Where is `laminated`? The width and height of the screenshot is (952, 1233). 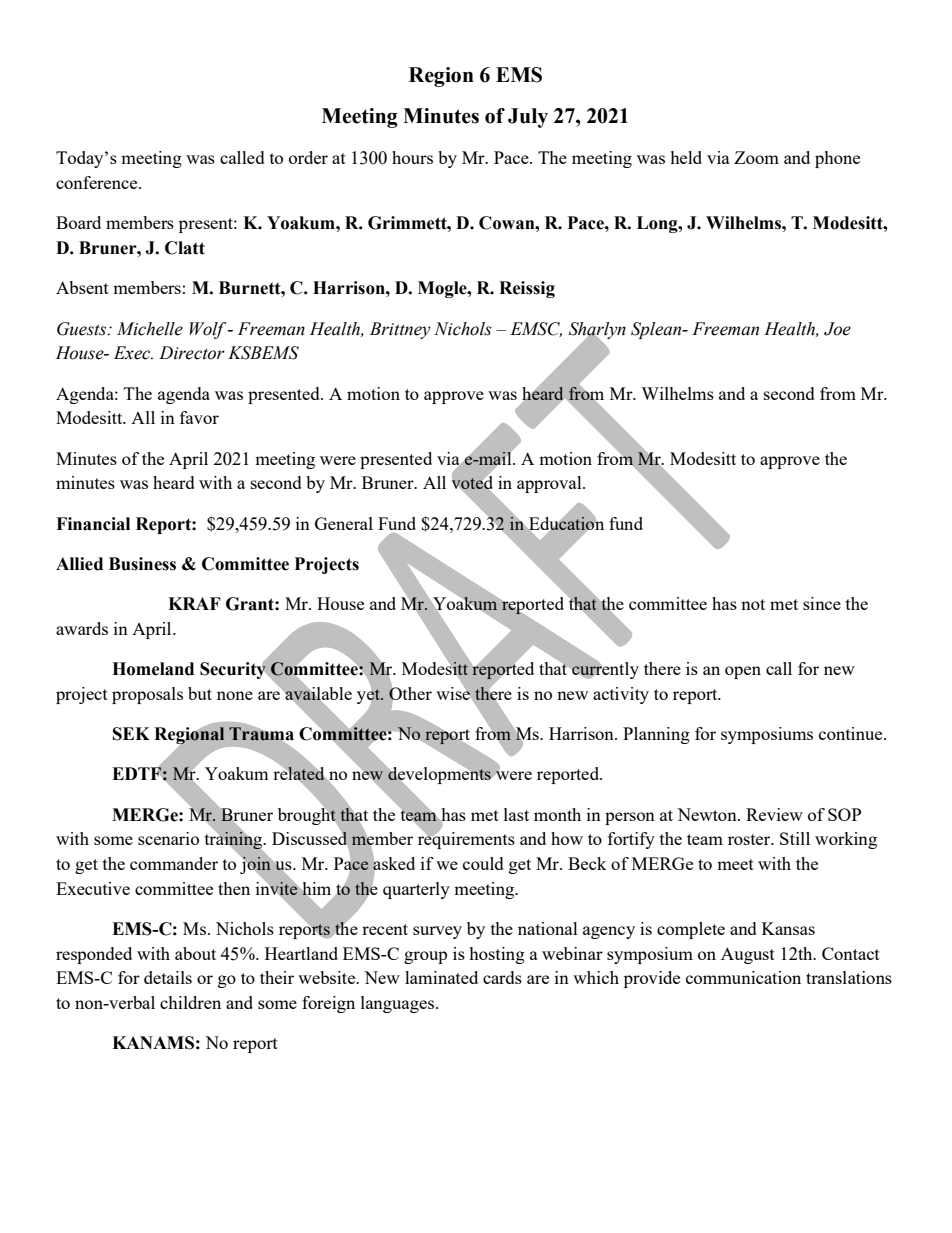
laminated is located at coordinates (441, 977).
